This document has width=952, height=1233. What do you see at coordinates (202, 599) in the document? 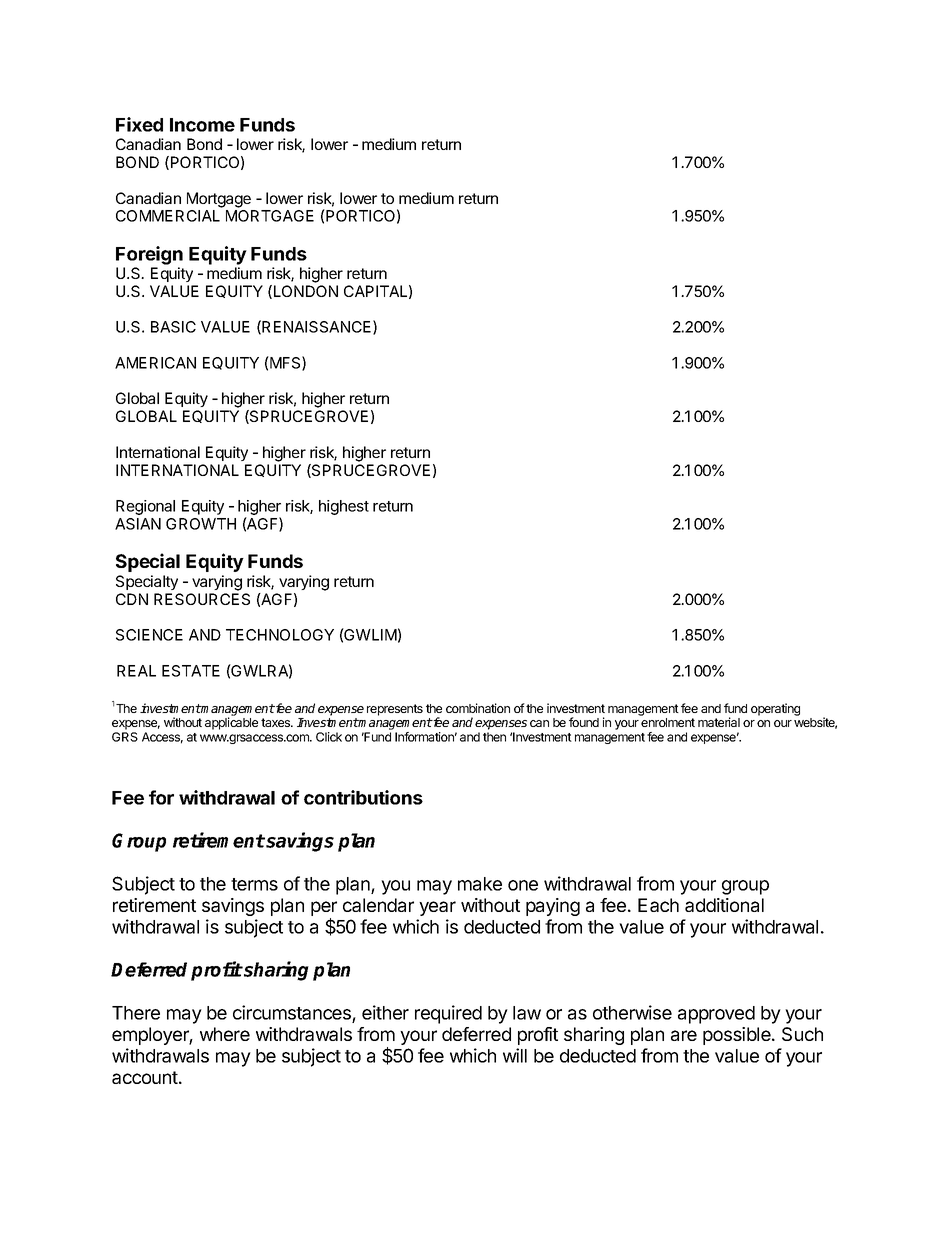
I see `RESOURCES` at bounding box center [202, 599].
